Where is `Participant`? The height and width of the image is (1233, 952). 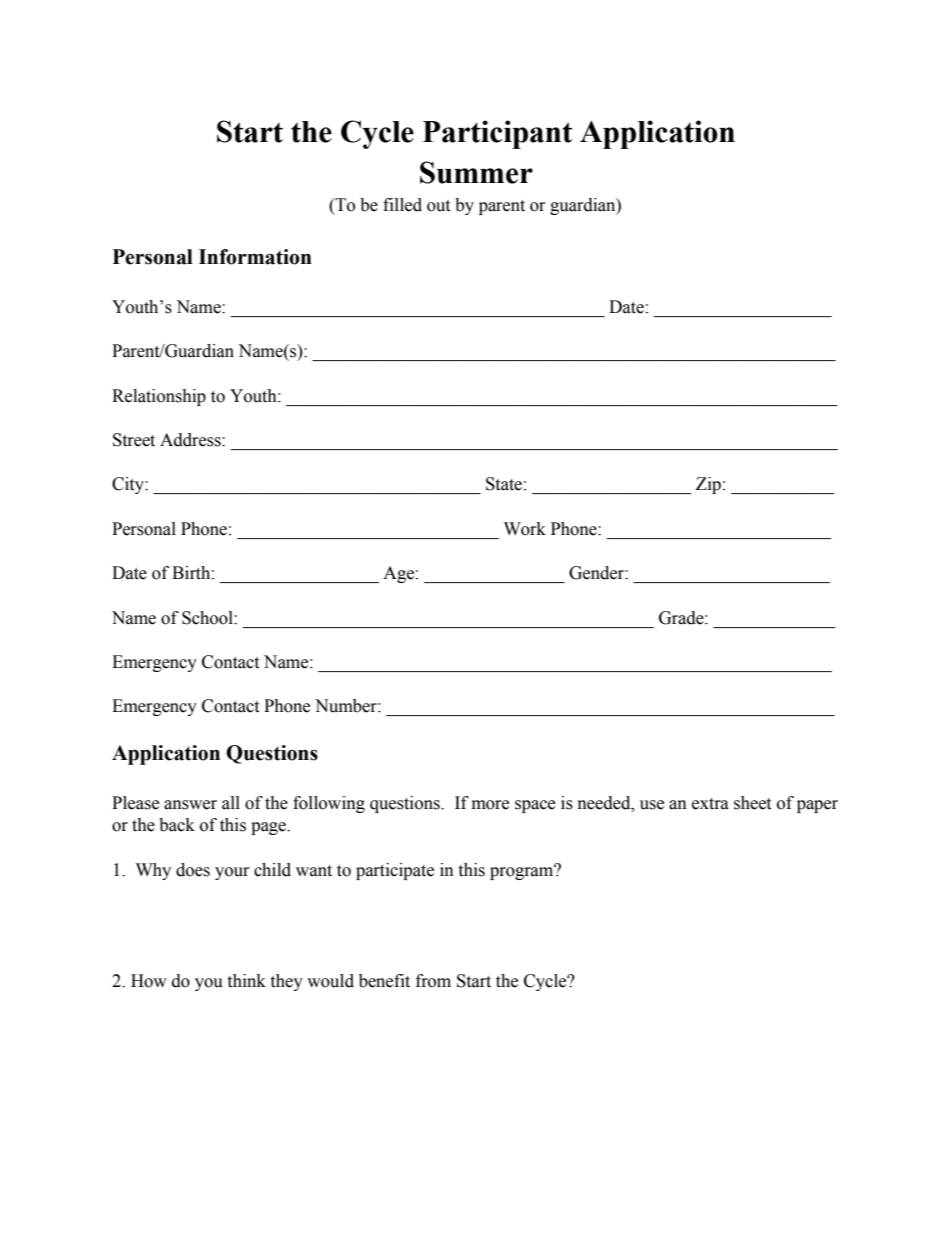 Participant is located at coordinates (497, 134).
